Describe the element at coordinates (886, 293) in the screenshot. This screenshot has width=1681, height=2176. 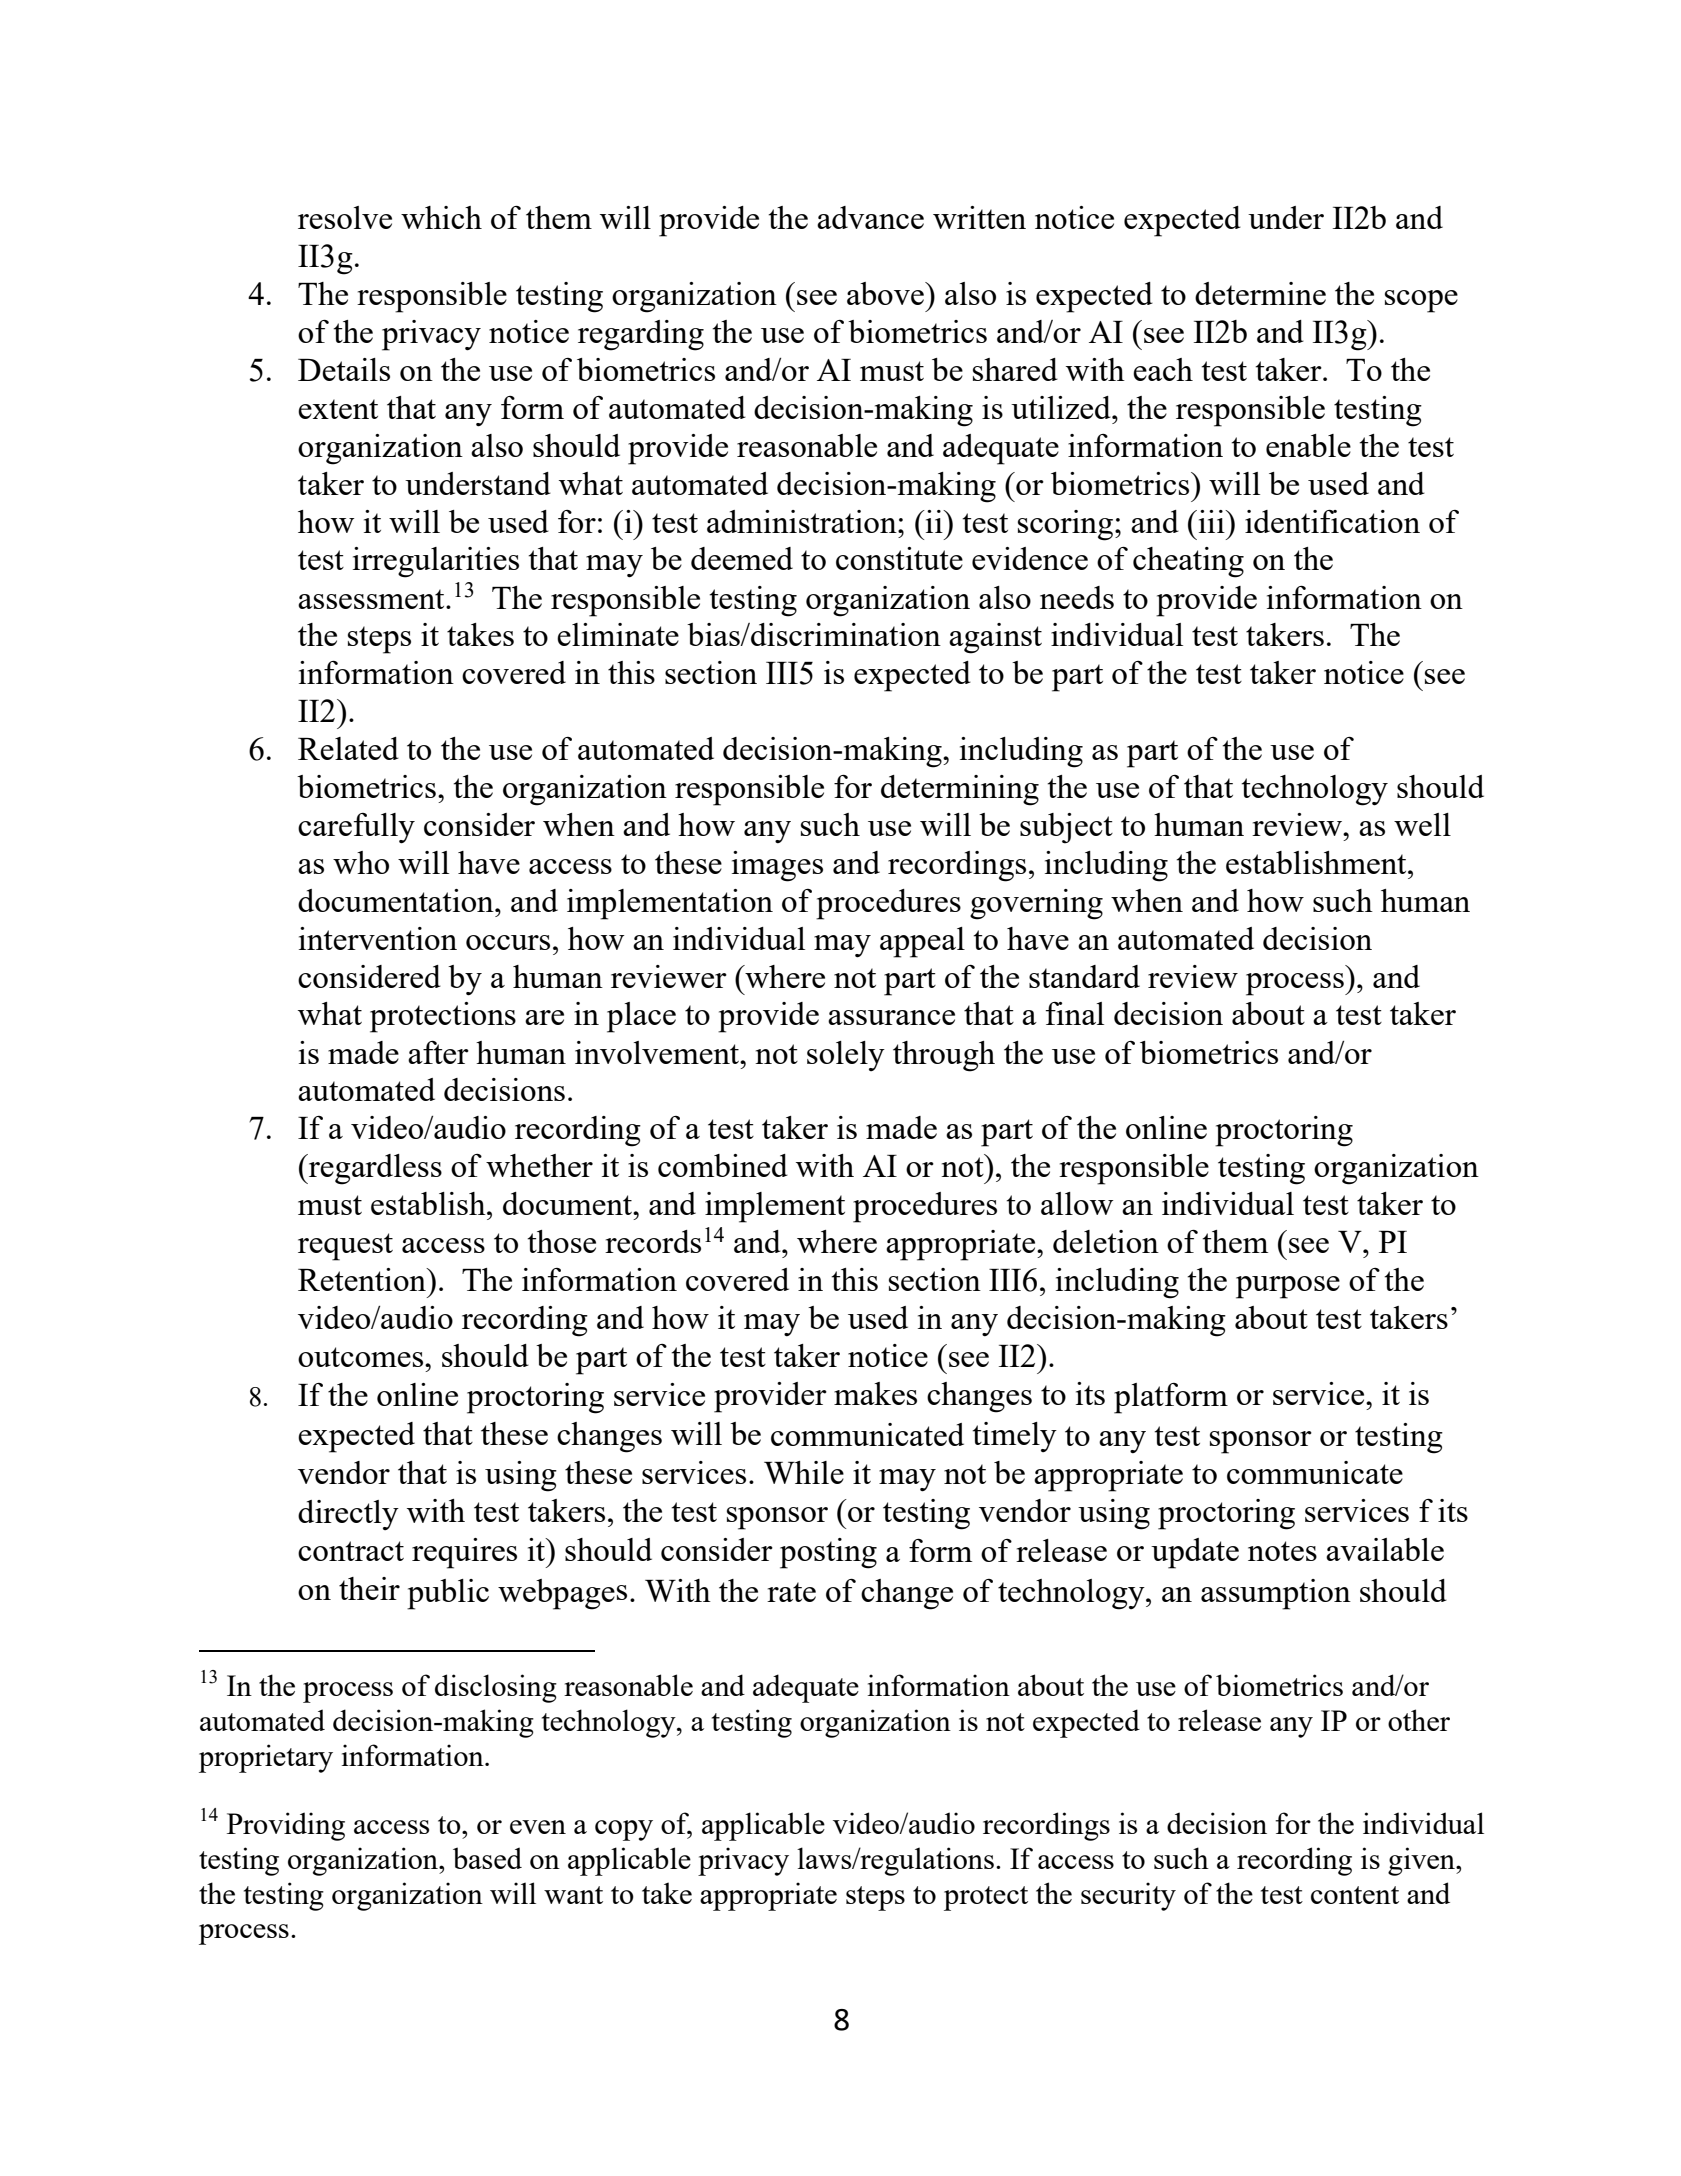
I see `above` at that location.
